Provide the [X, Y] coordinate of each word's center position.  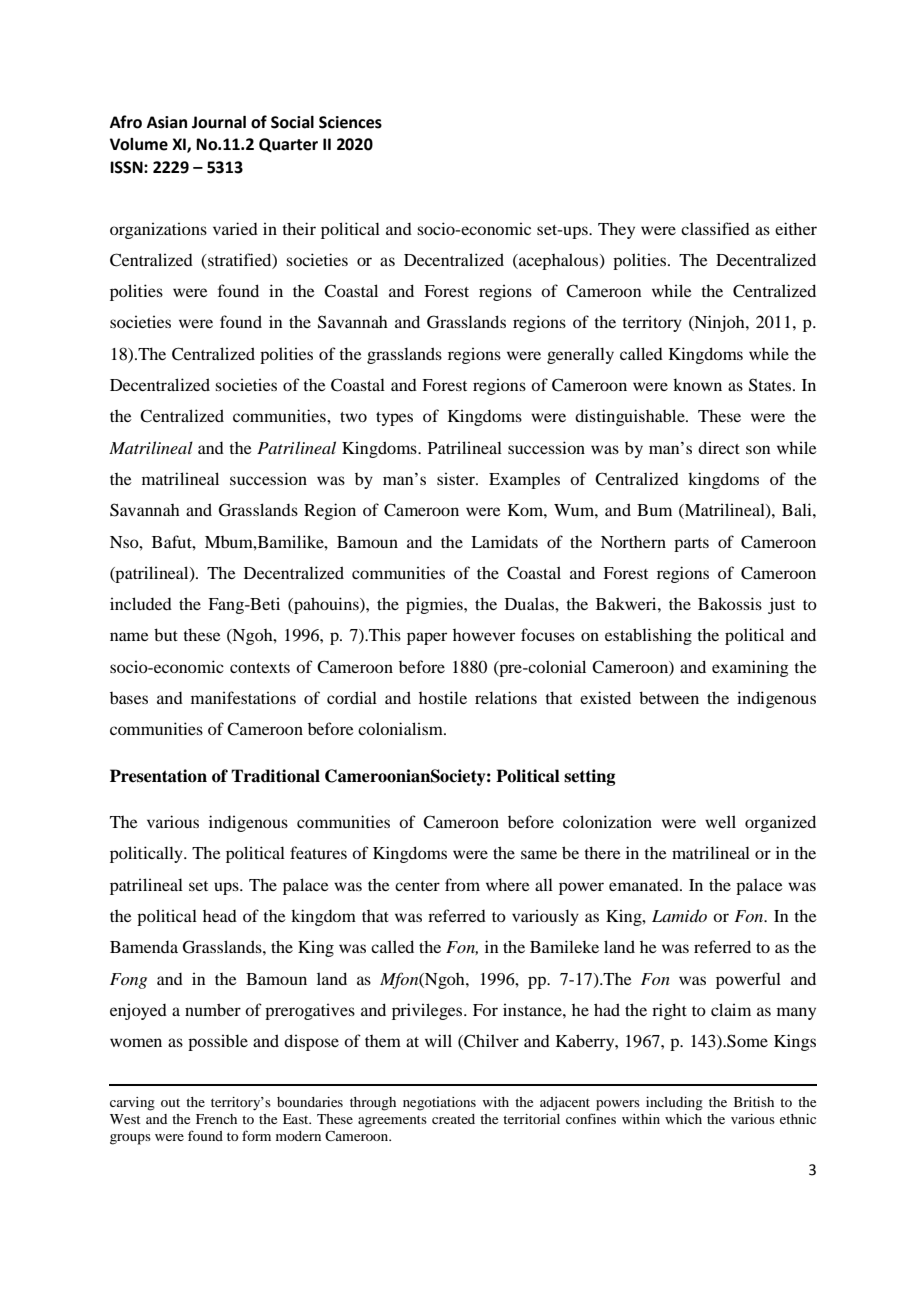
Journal [219, 122]
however [484, 635]
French [216, 1119]
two [353, 417]
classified [715, 228]
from [462, 884]
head [220, 916]
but [166, 634]
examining [750, 668]
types [394, 419]
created [453, 1119]
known [697, 384]
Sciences [350, 122]
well [720, 821]
